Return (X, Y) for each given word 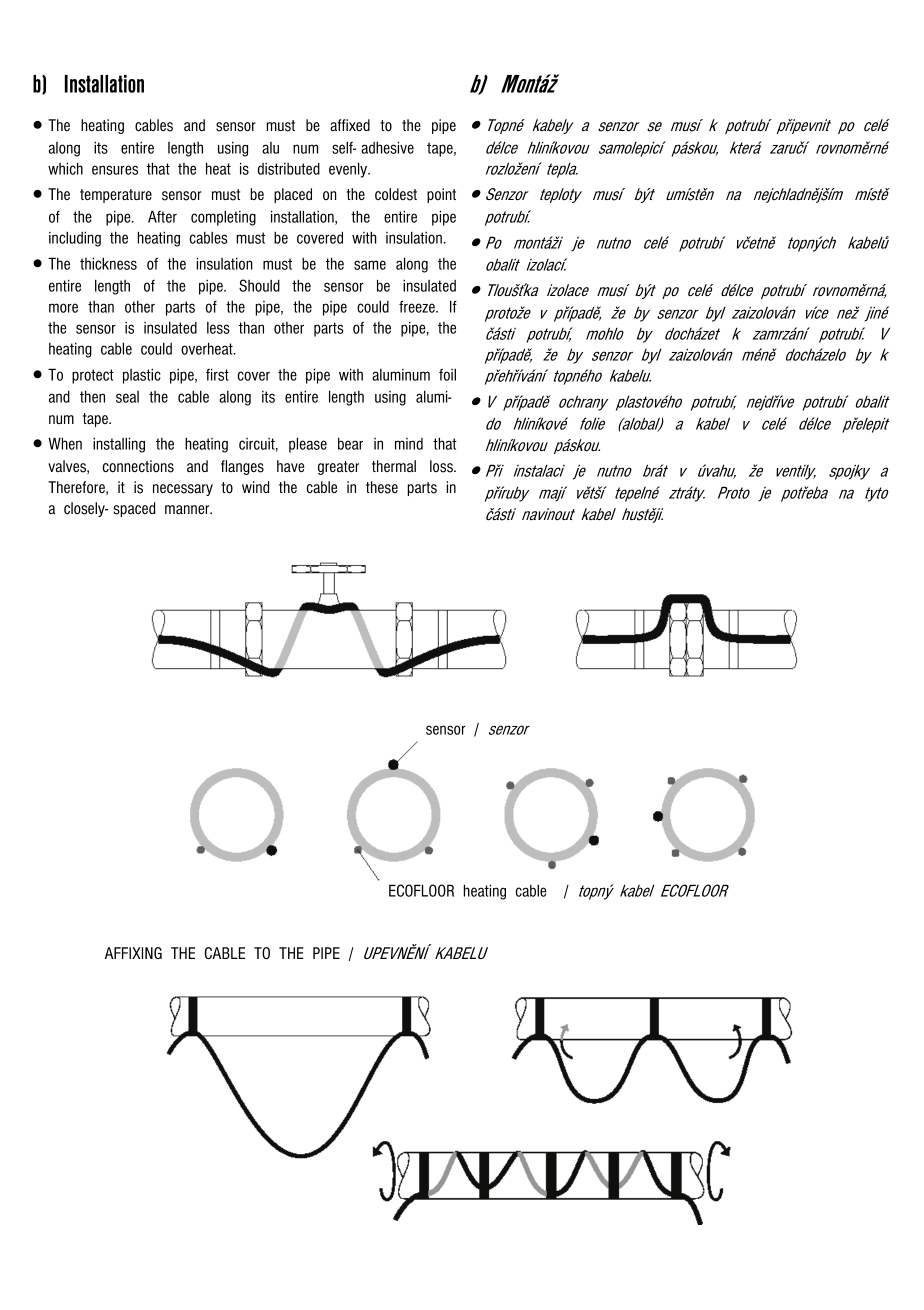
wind (255, 487)
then (92, 396)
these (382, 487)
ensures (115, 170)
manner (188, 509)
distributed (289, 168)
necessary (183, 490)
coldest (396, 194)
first (217, 374)
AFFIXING (133, 953)
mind (409, 444)
